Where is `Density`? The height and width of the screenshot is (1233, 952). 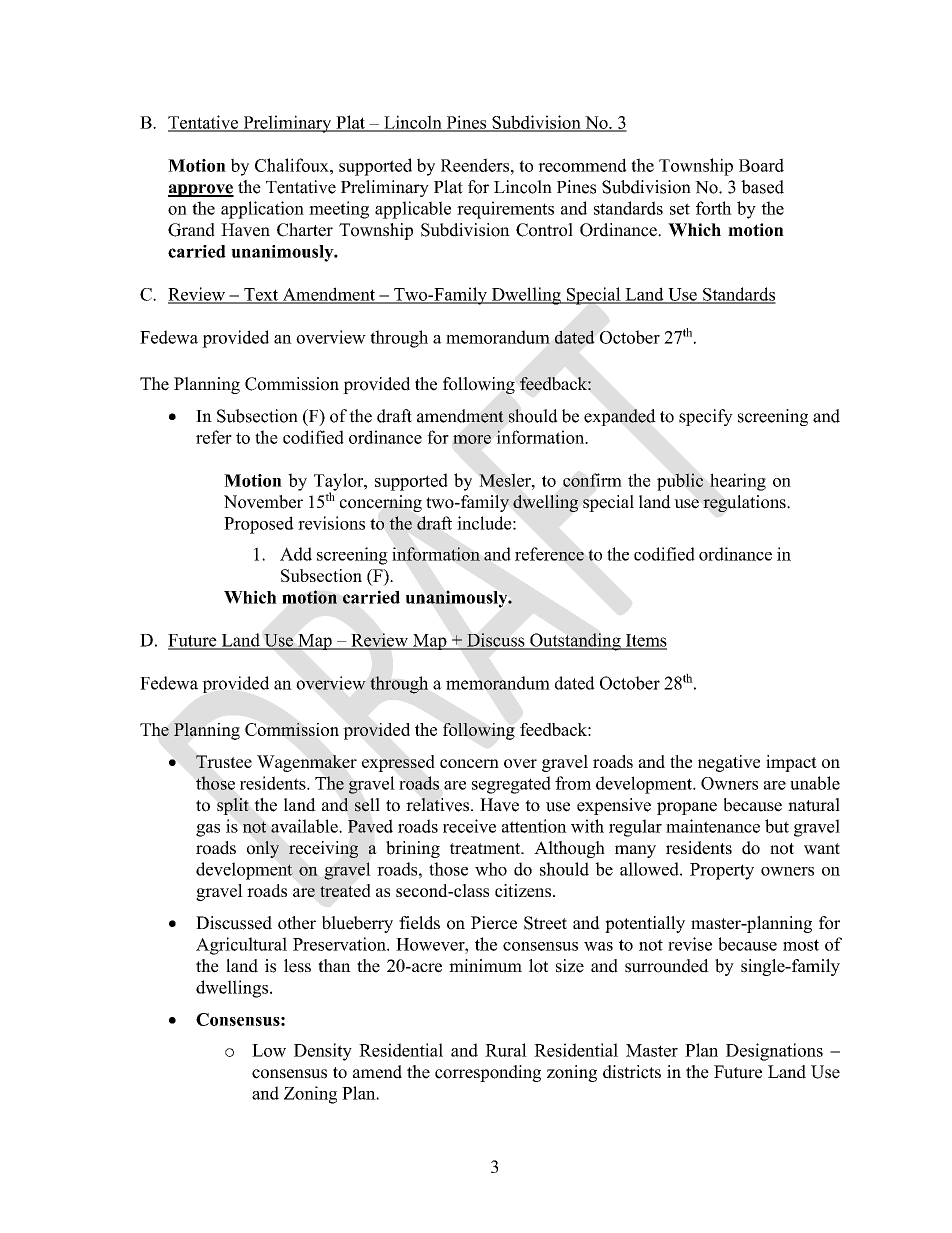
Density is located at coordinates (323, 1052).
